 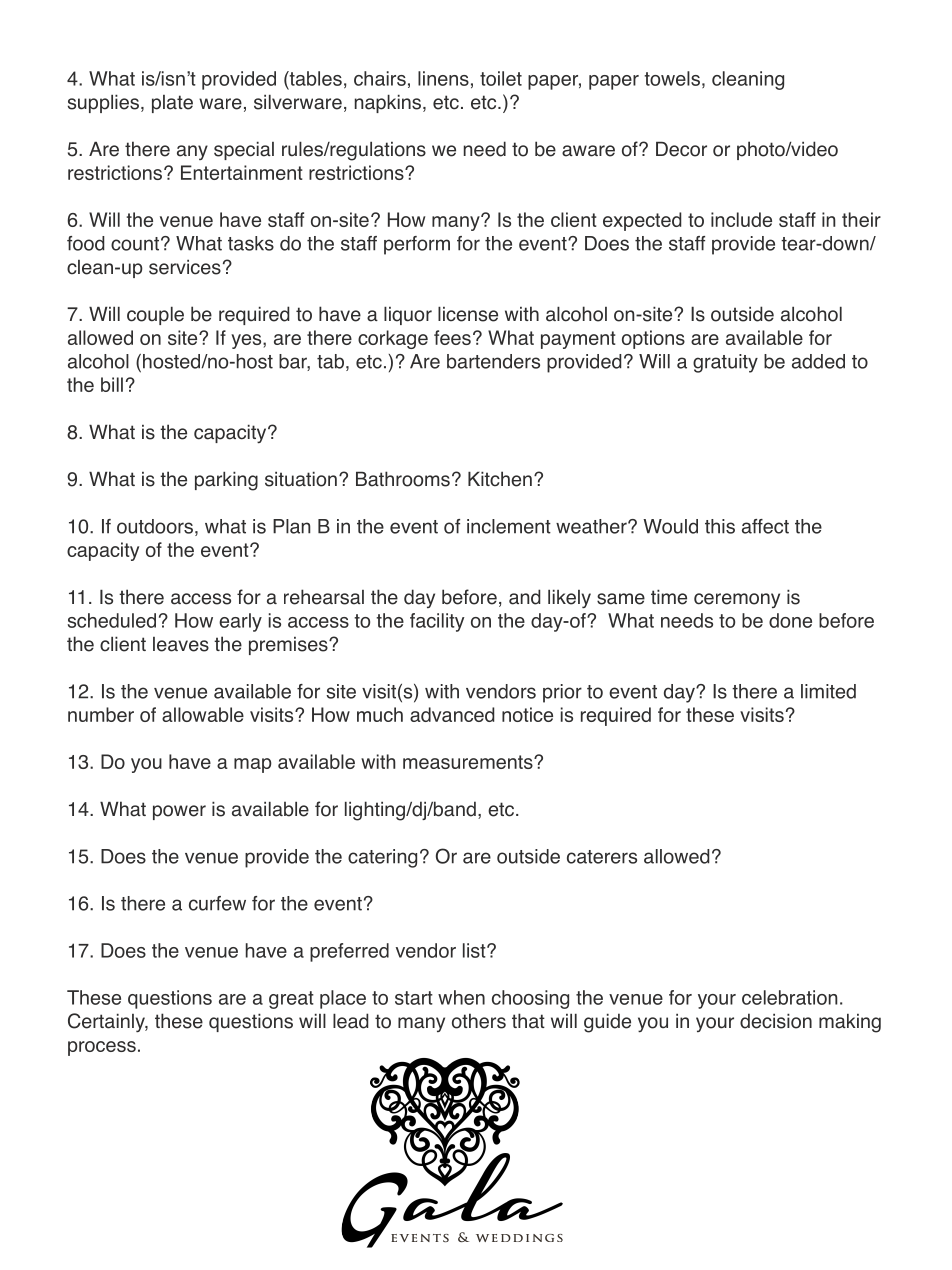 What do you see at coordinates (509, 526) in the screenshot?
I see `inclement` at bounding box center [509, 526].
